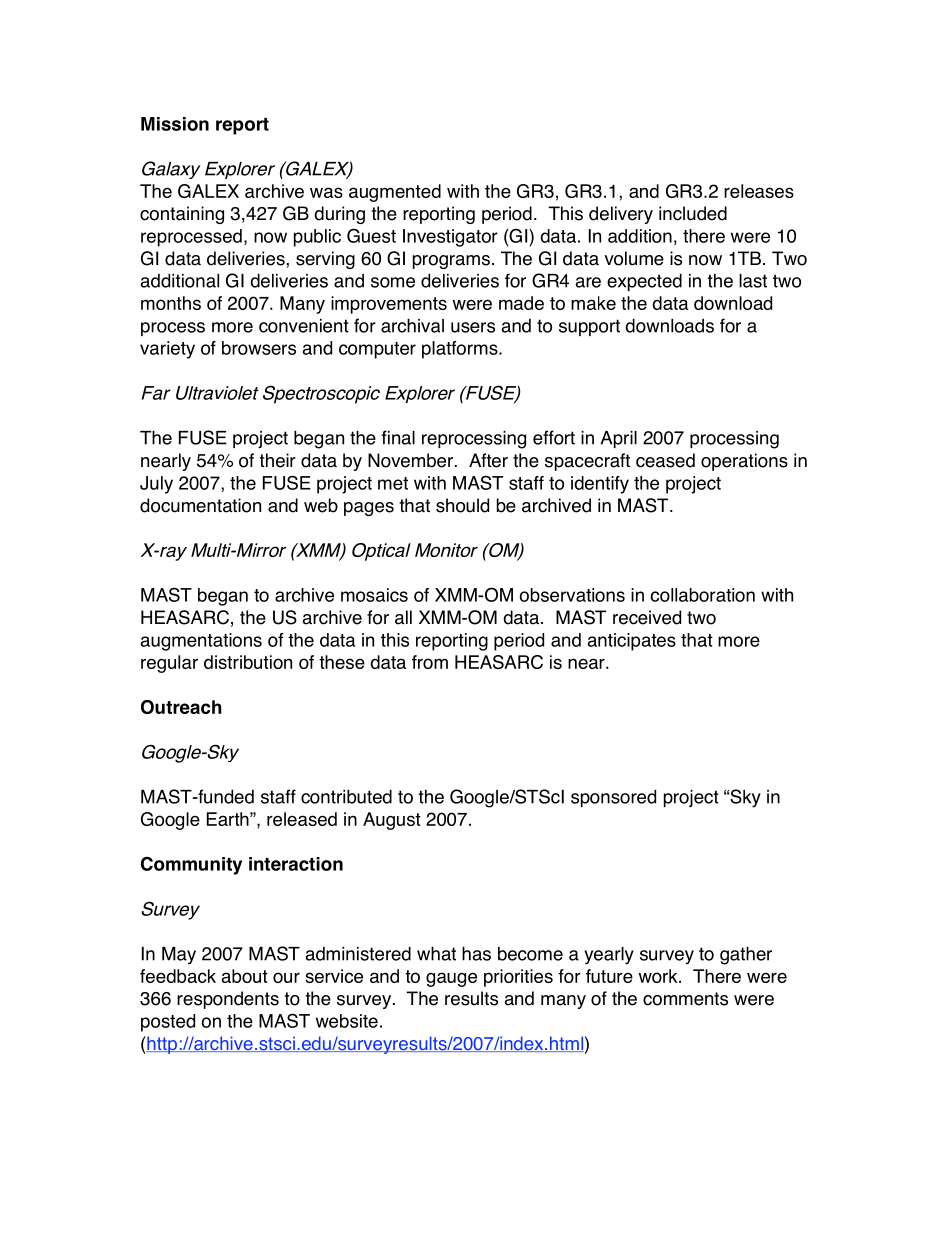 The image size is (952, 1233). I want to click on documentation, so click(200, 505).
